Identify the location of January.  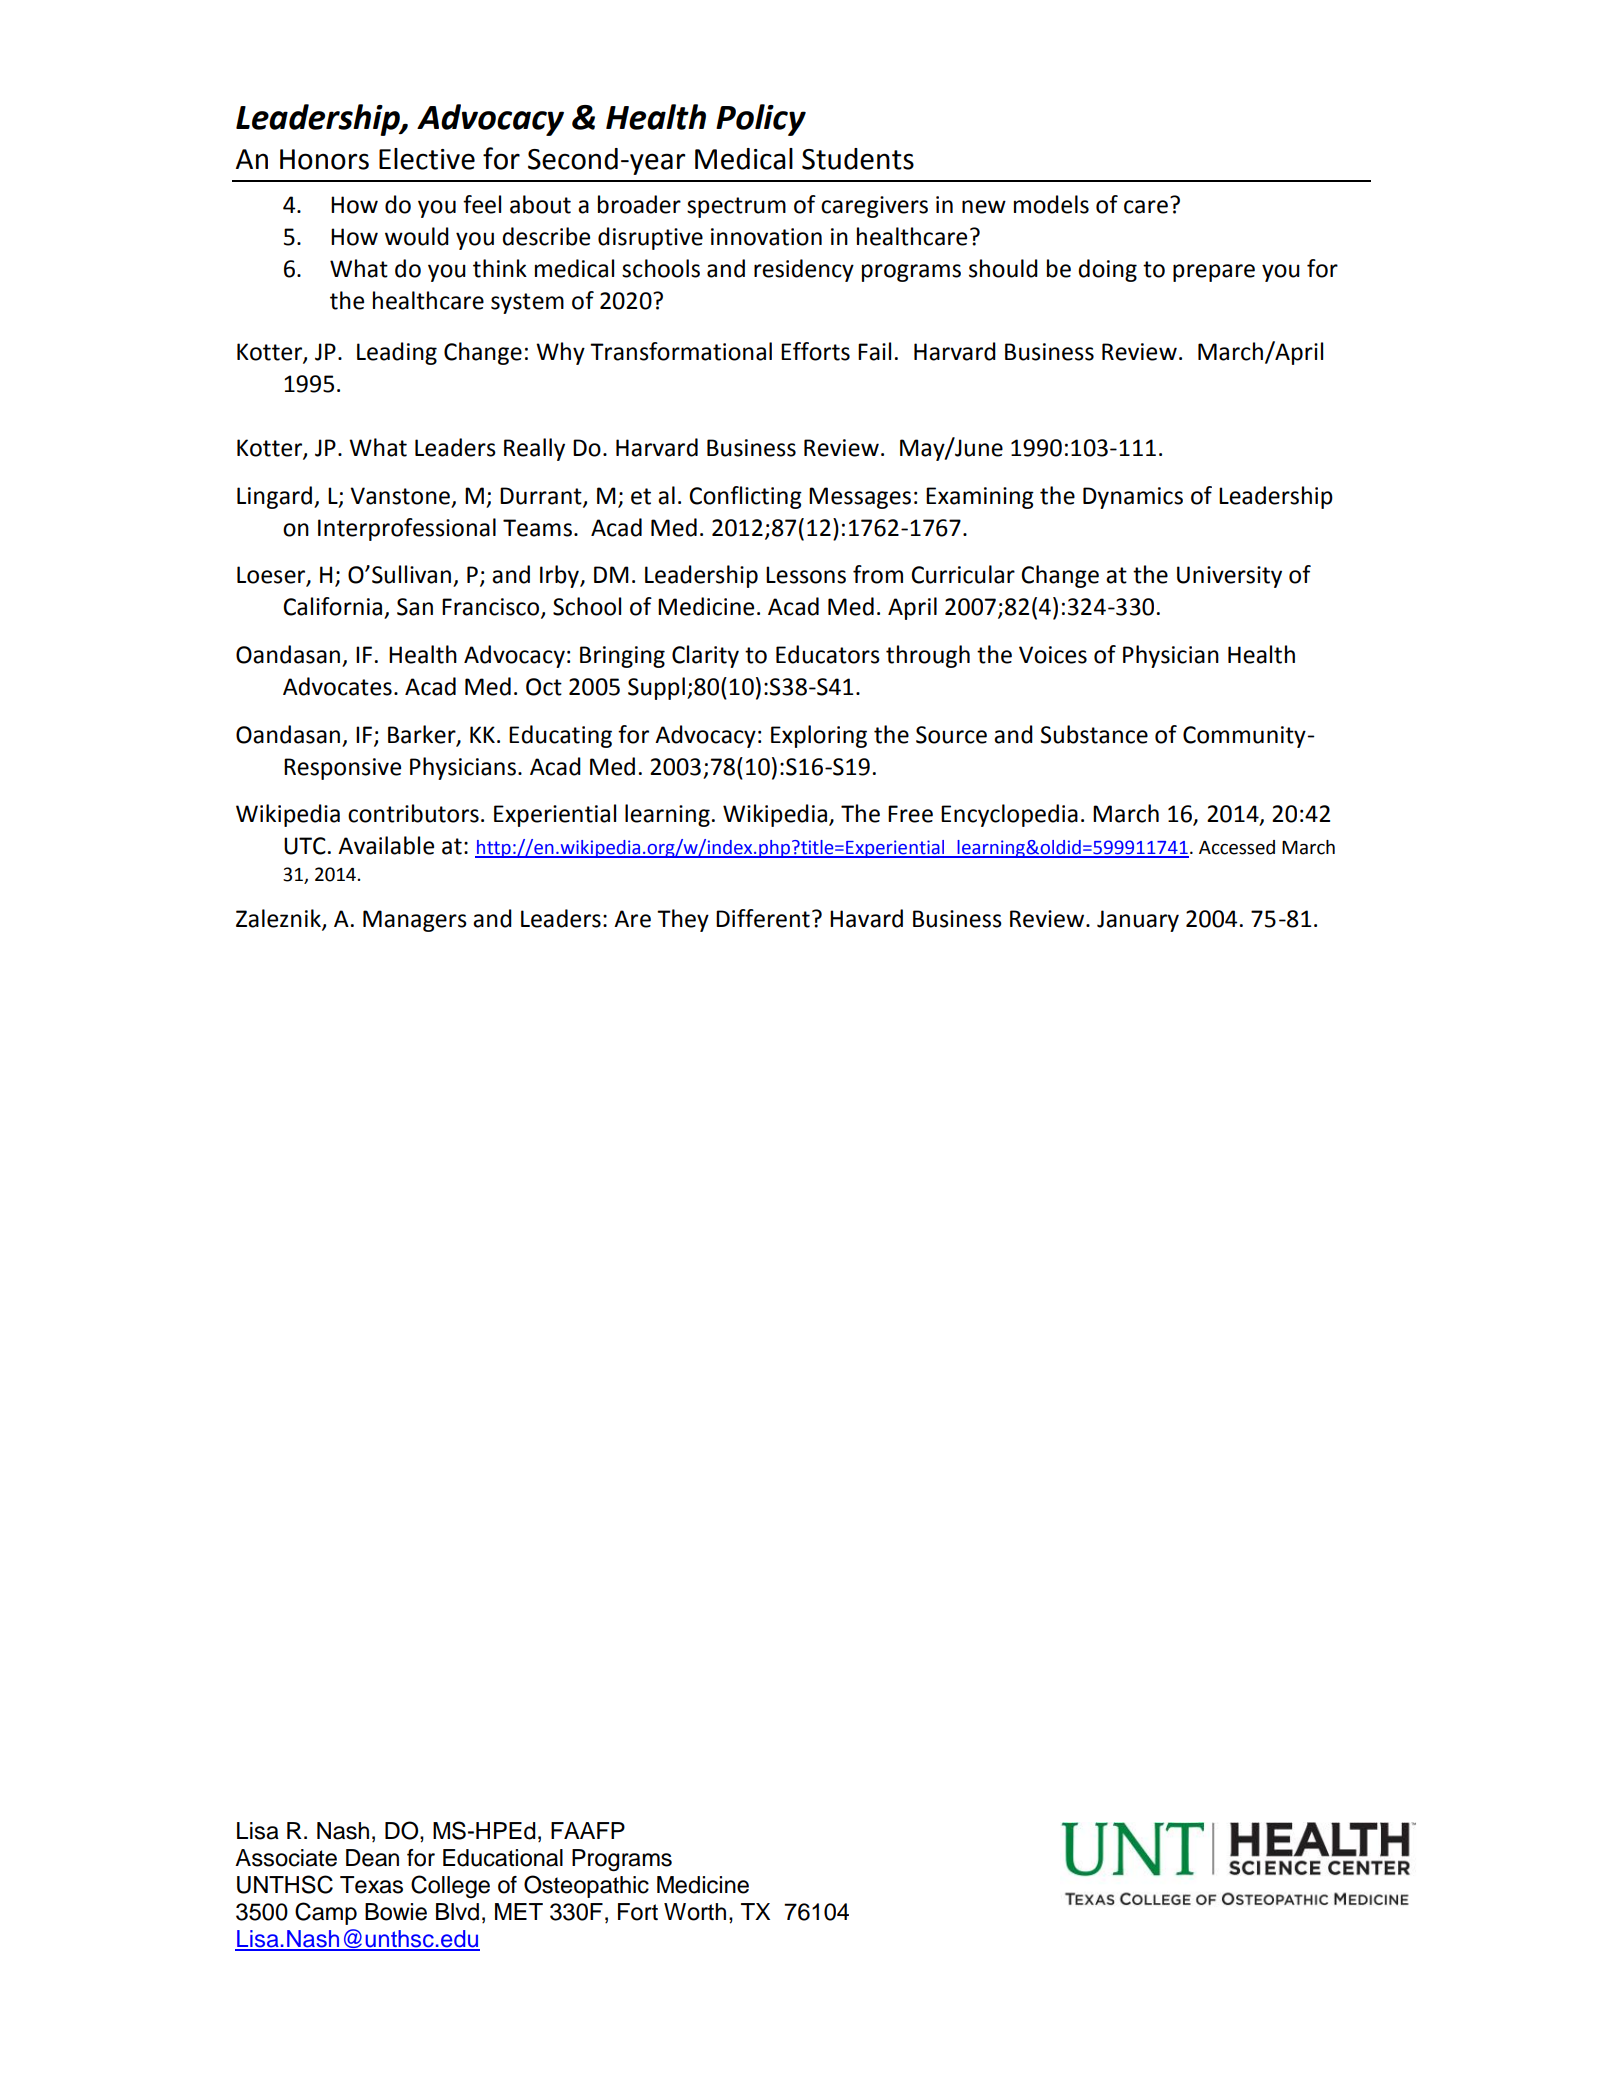
(1138, 921).
